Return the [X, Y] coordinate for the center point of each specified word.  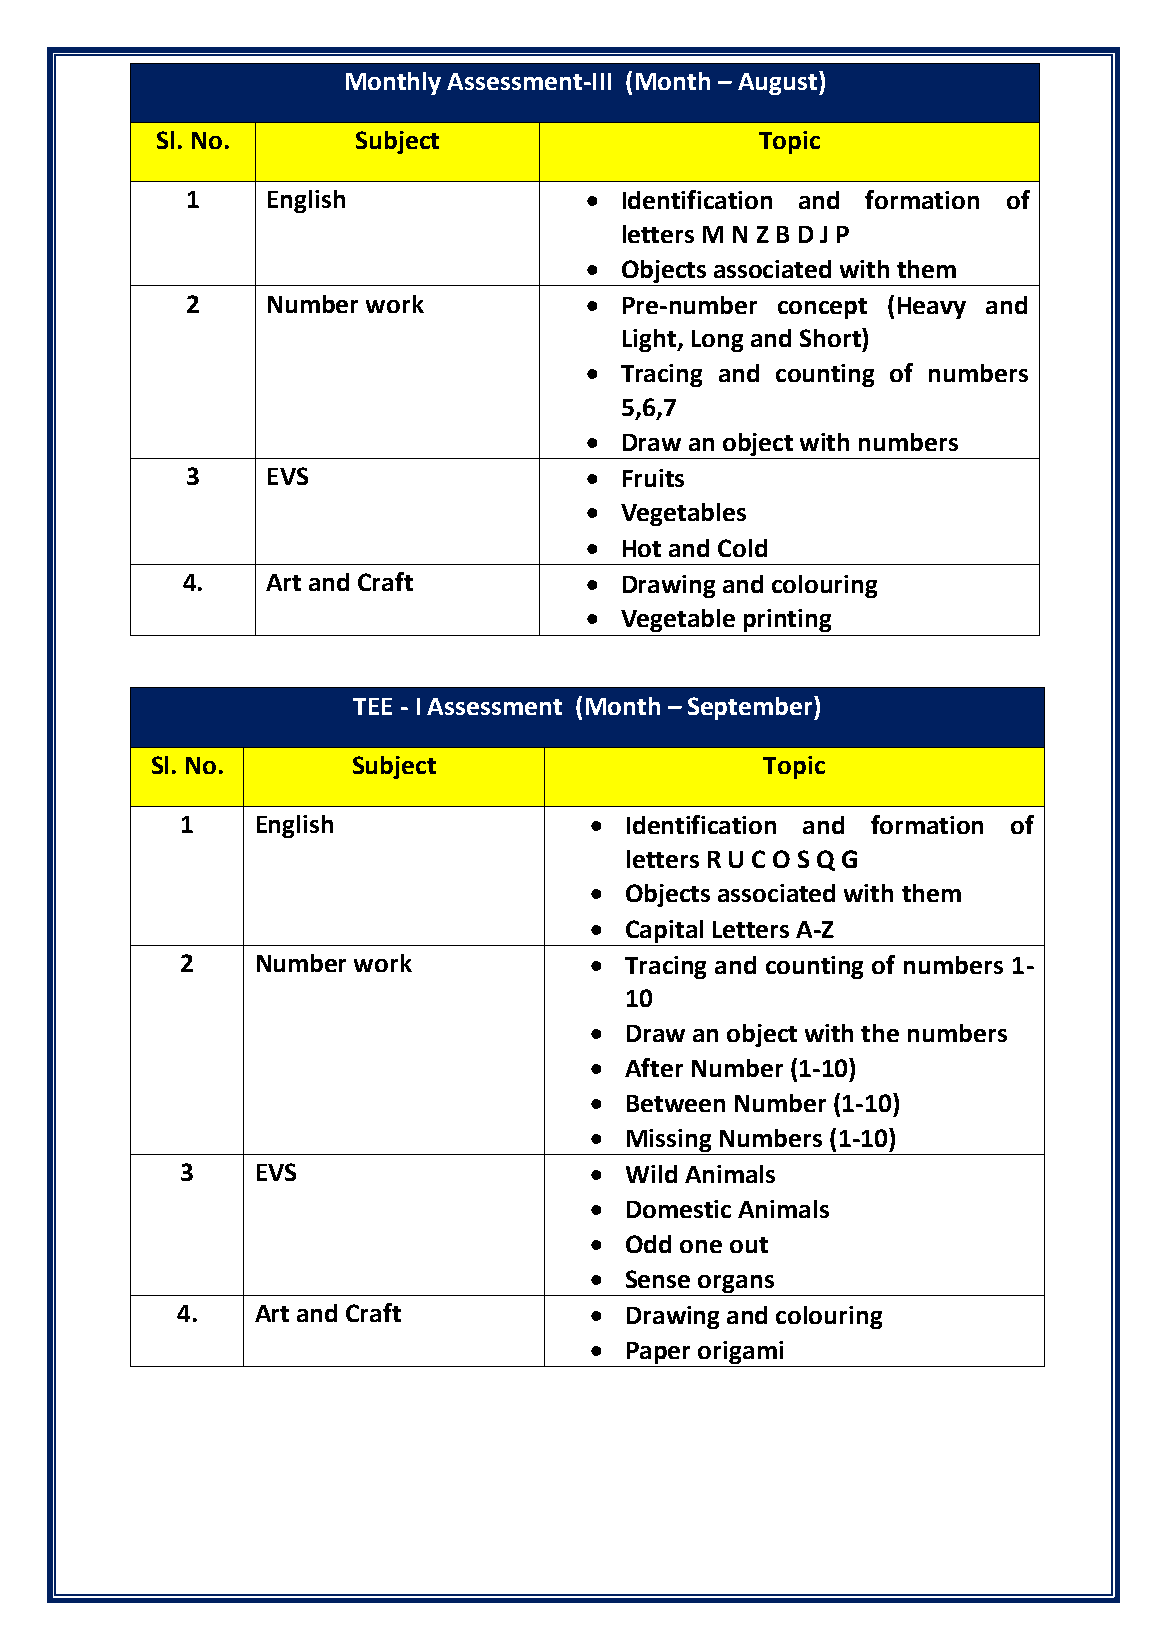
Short [831, 337]
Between [676, 1103]
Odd [648, 1244]
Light [650, 340]
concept [822, 308]
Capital [664, 931]
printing [787, 620]
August [777, 84]
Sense [658, 1279]
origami [740, 1352]
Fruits [653, 478]
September [751, 708]
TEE [372, 706]
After [654, 1067]
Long [717, 341]
